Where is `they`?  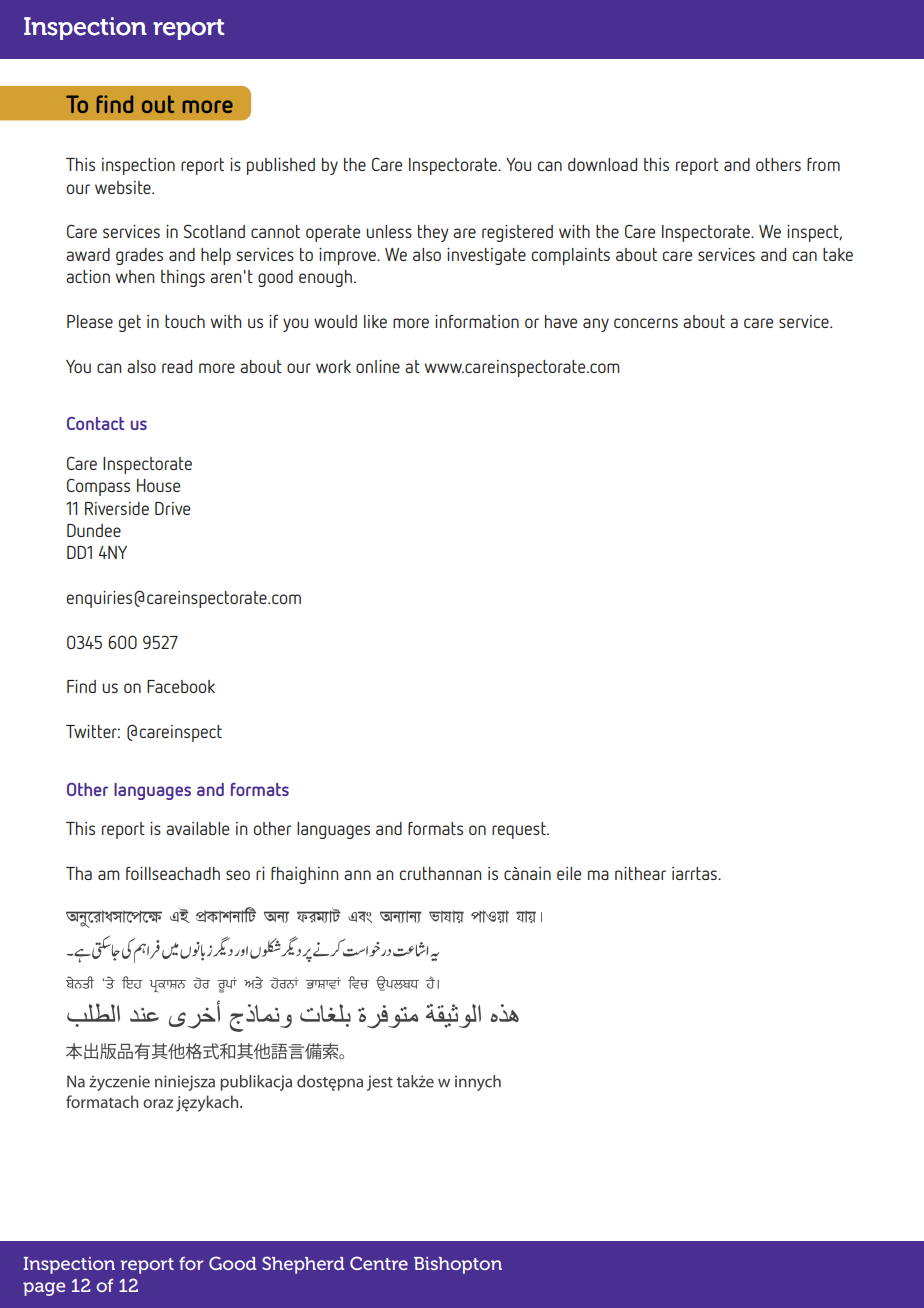 they is located at coordinates (433, 233).
